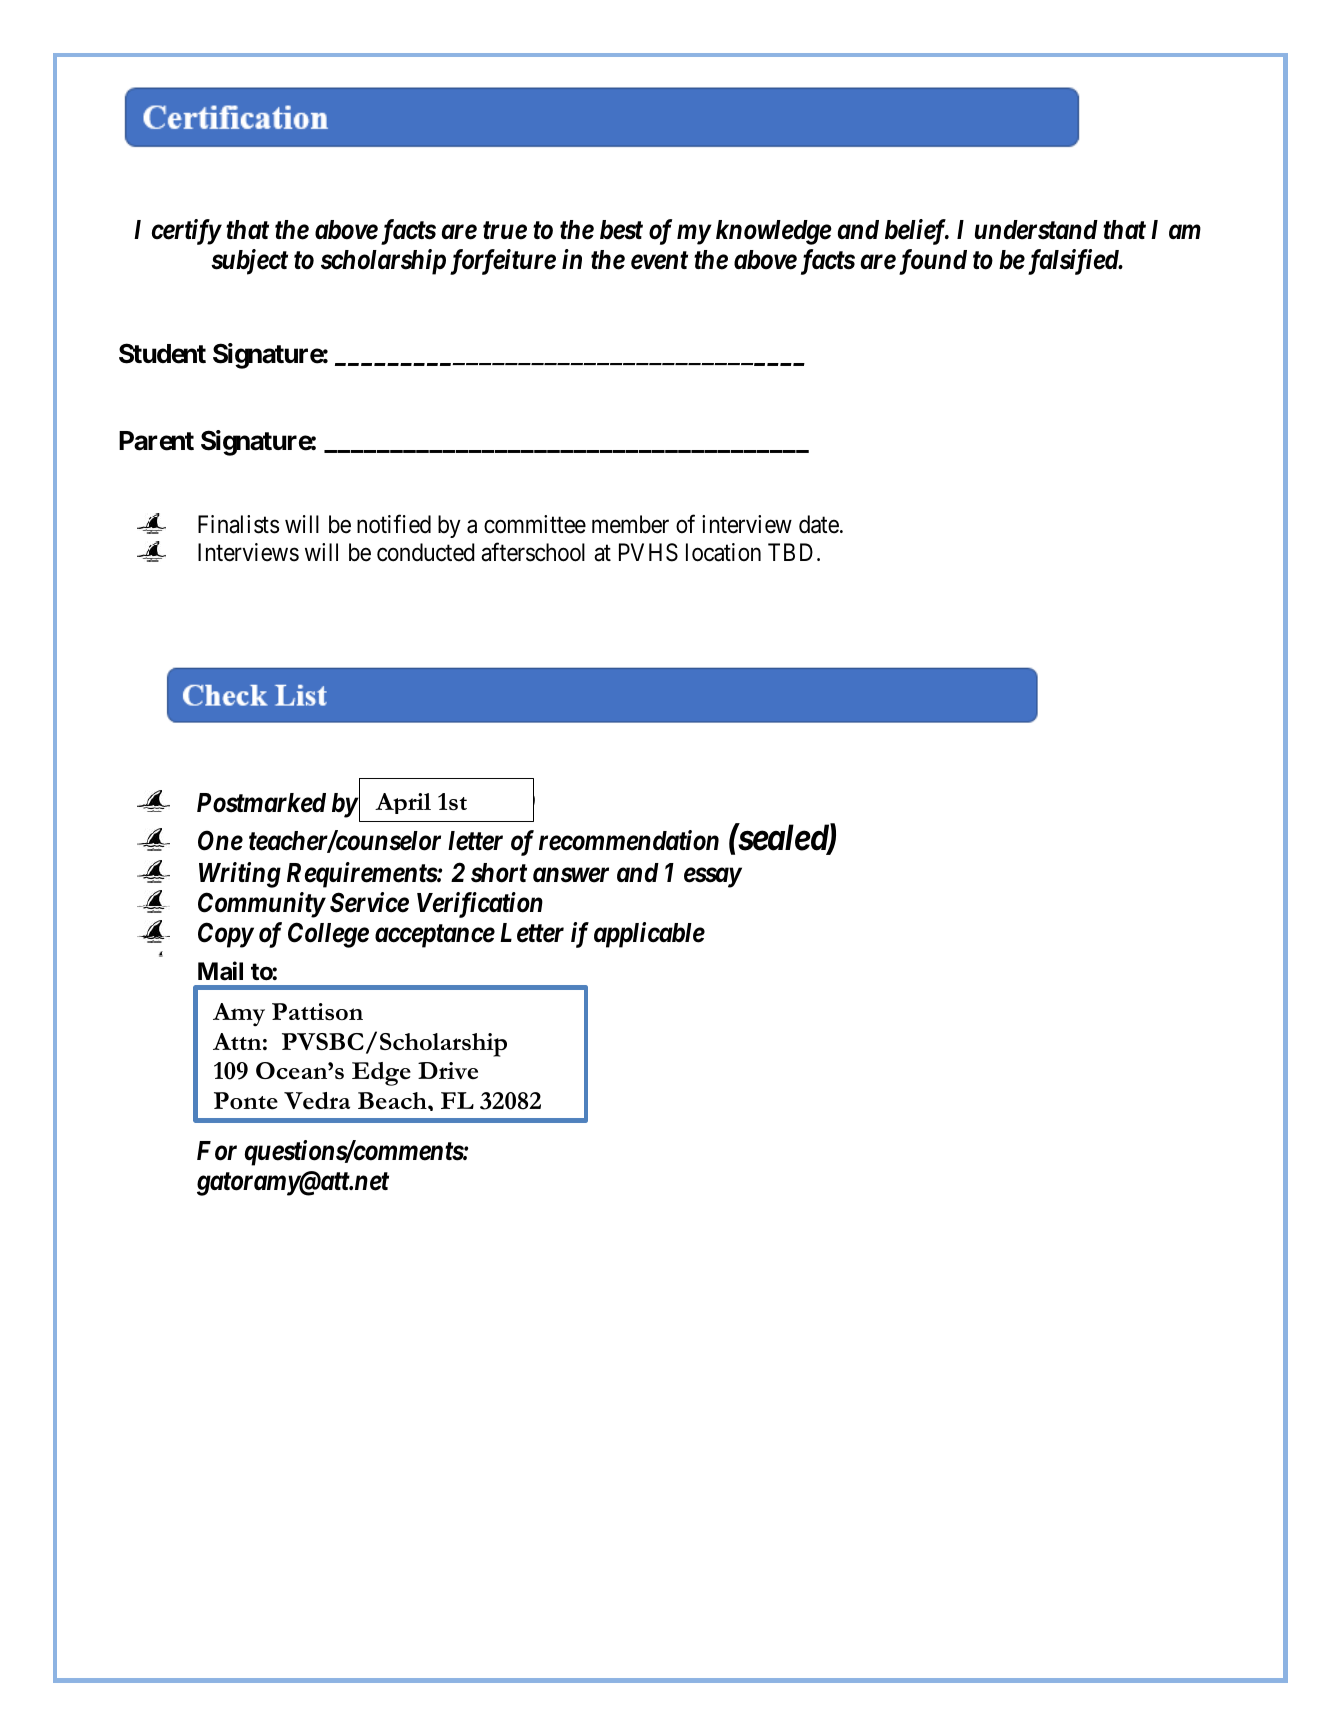  Describe the element at coordinates (790, 552) in the screenshot. I see `TBD` at that location.
